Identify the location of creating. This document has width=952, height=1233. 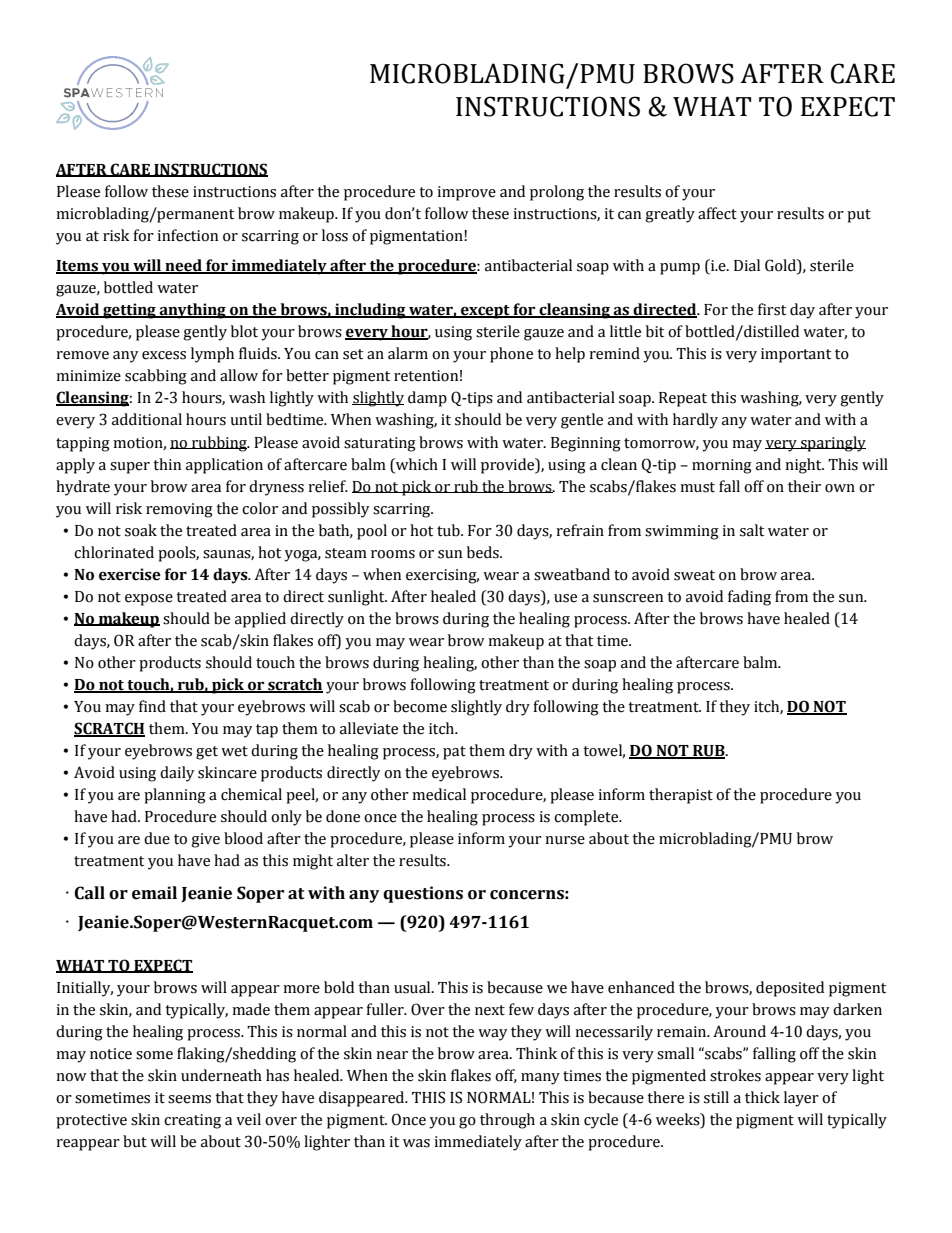
(192, 1121).
